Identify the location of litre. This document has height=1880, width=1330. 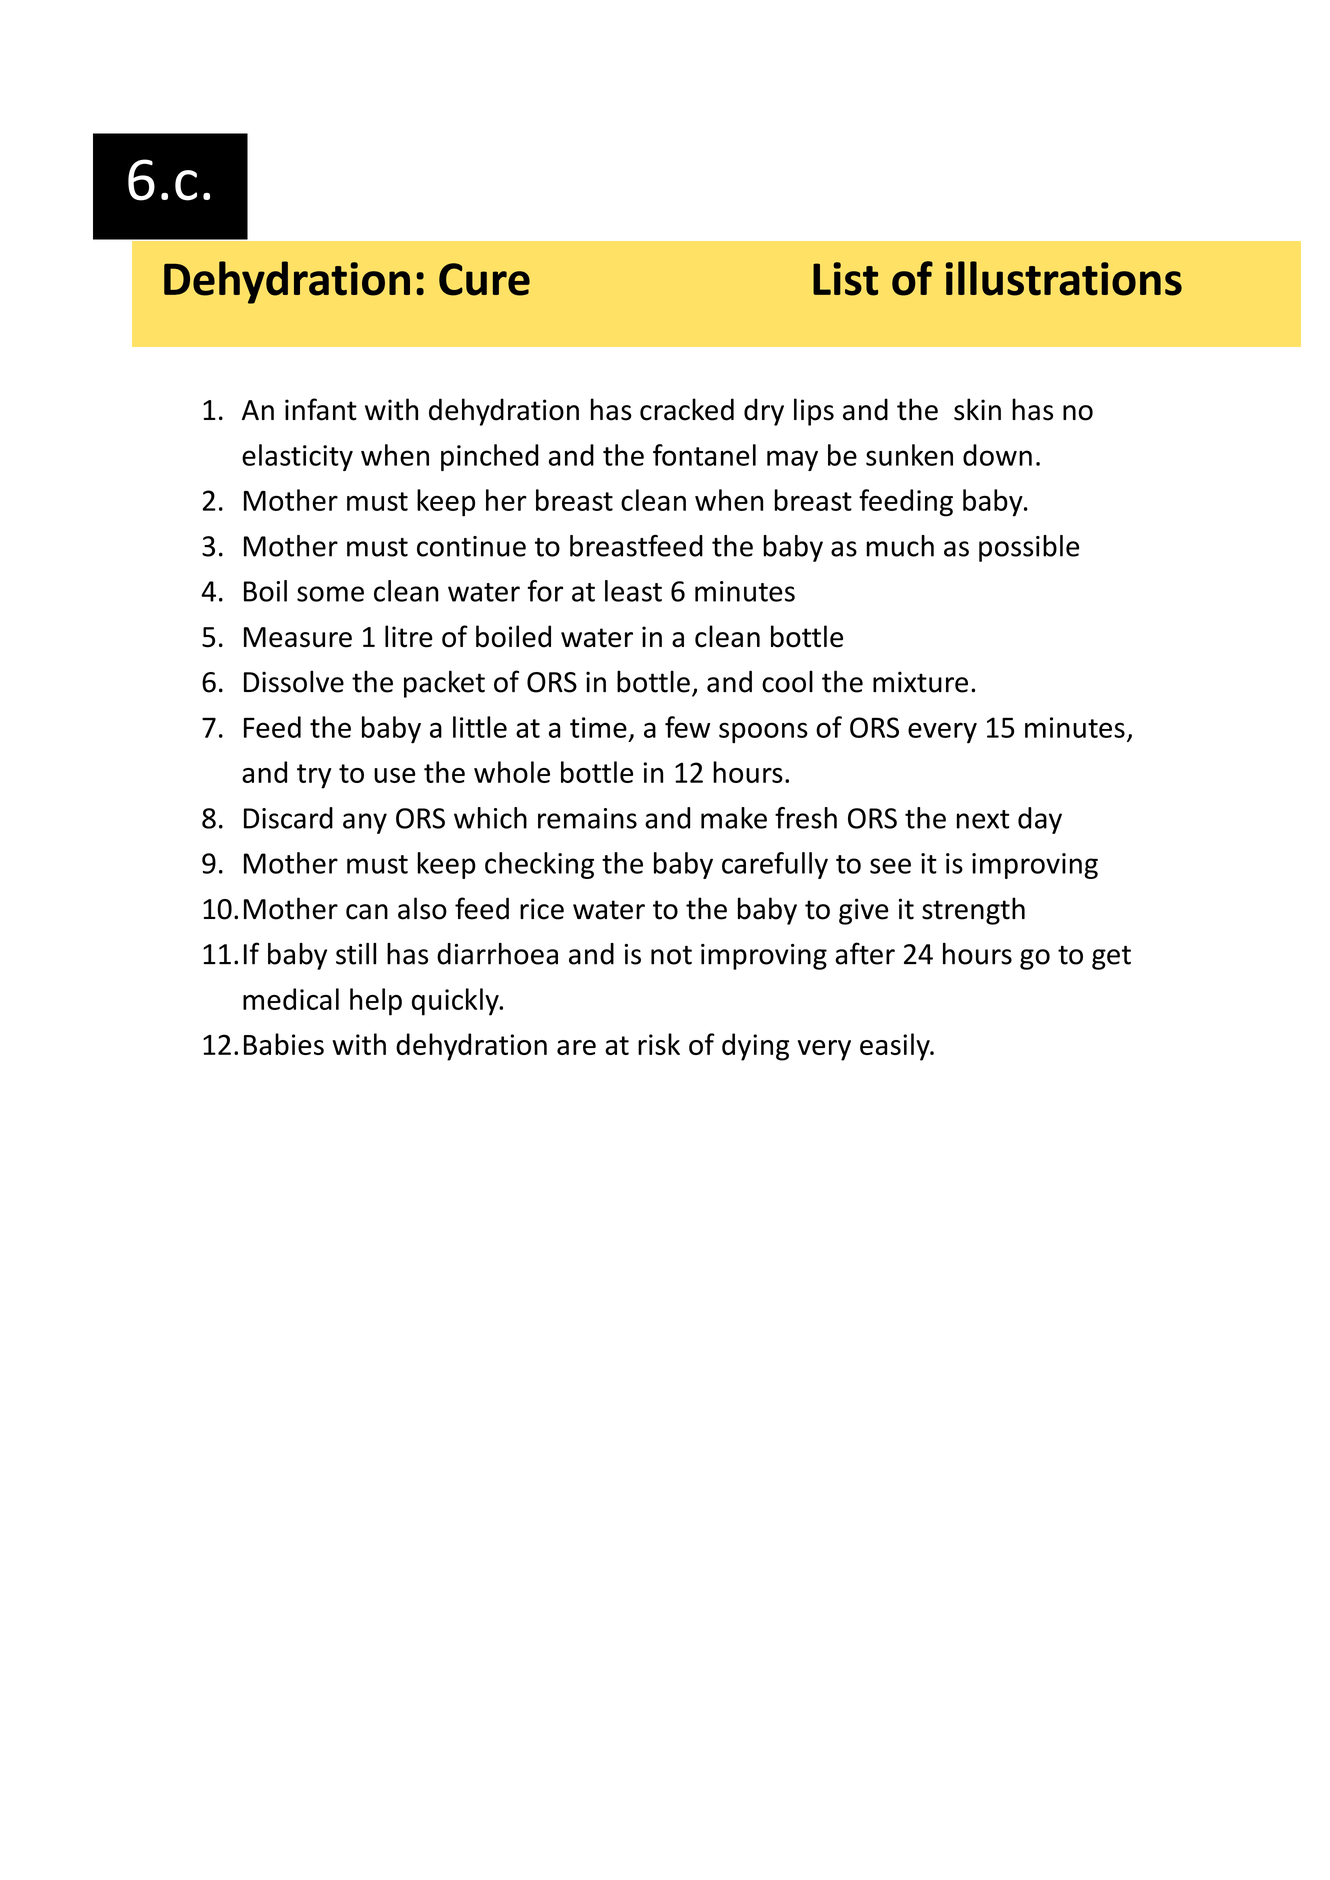
(409, 636).
